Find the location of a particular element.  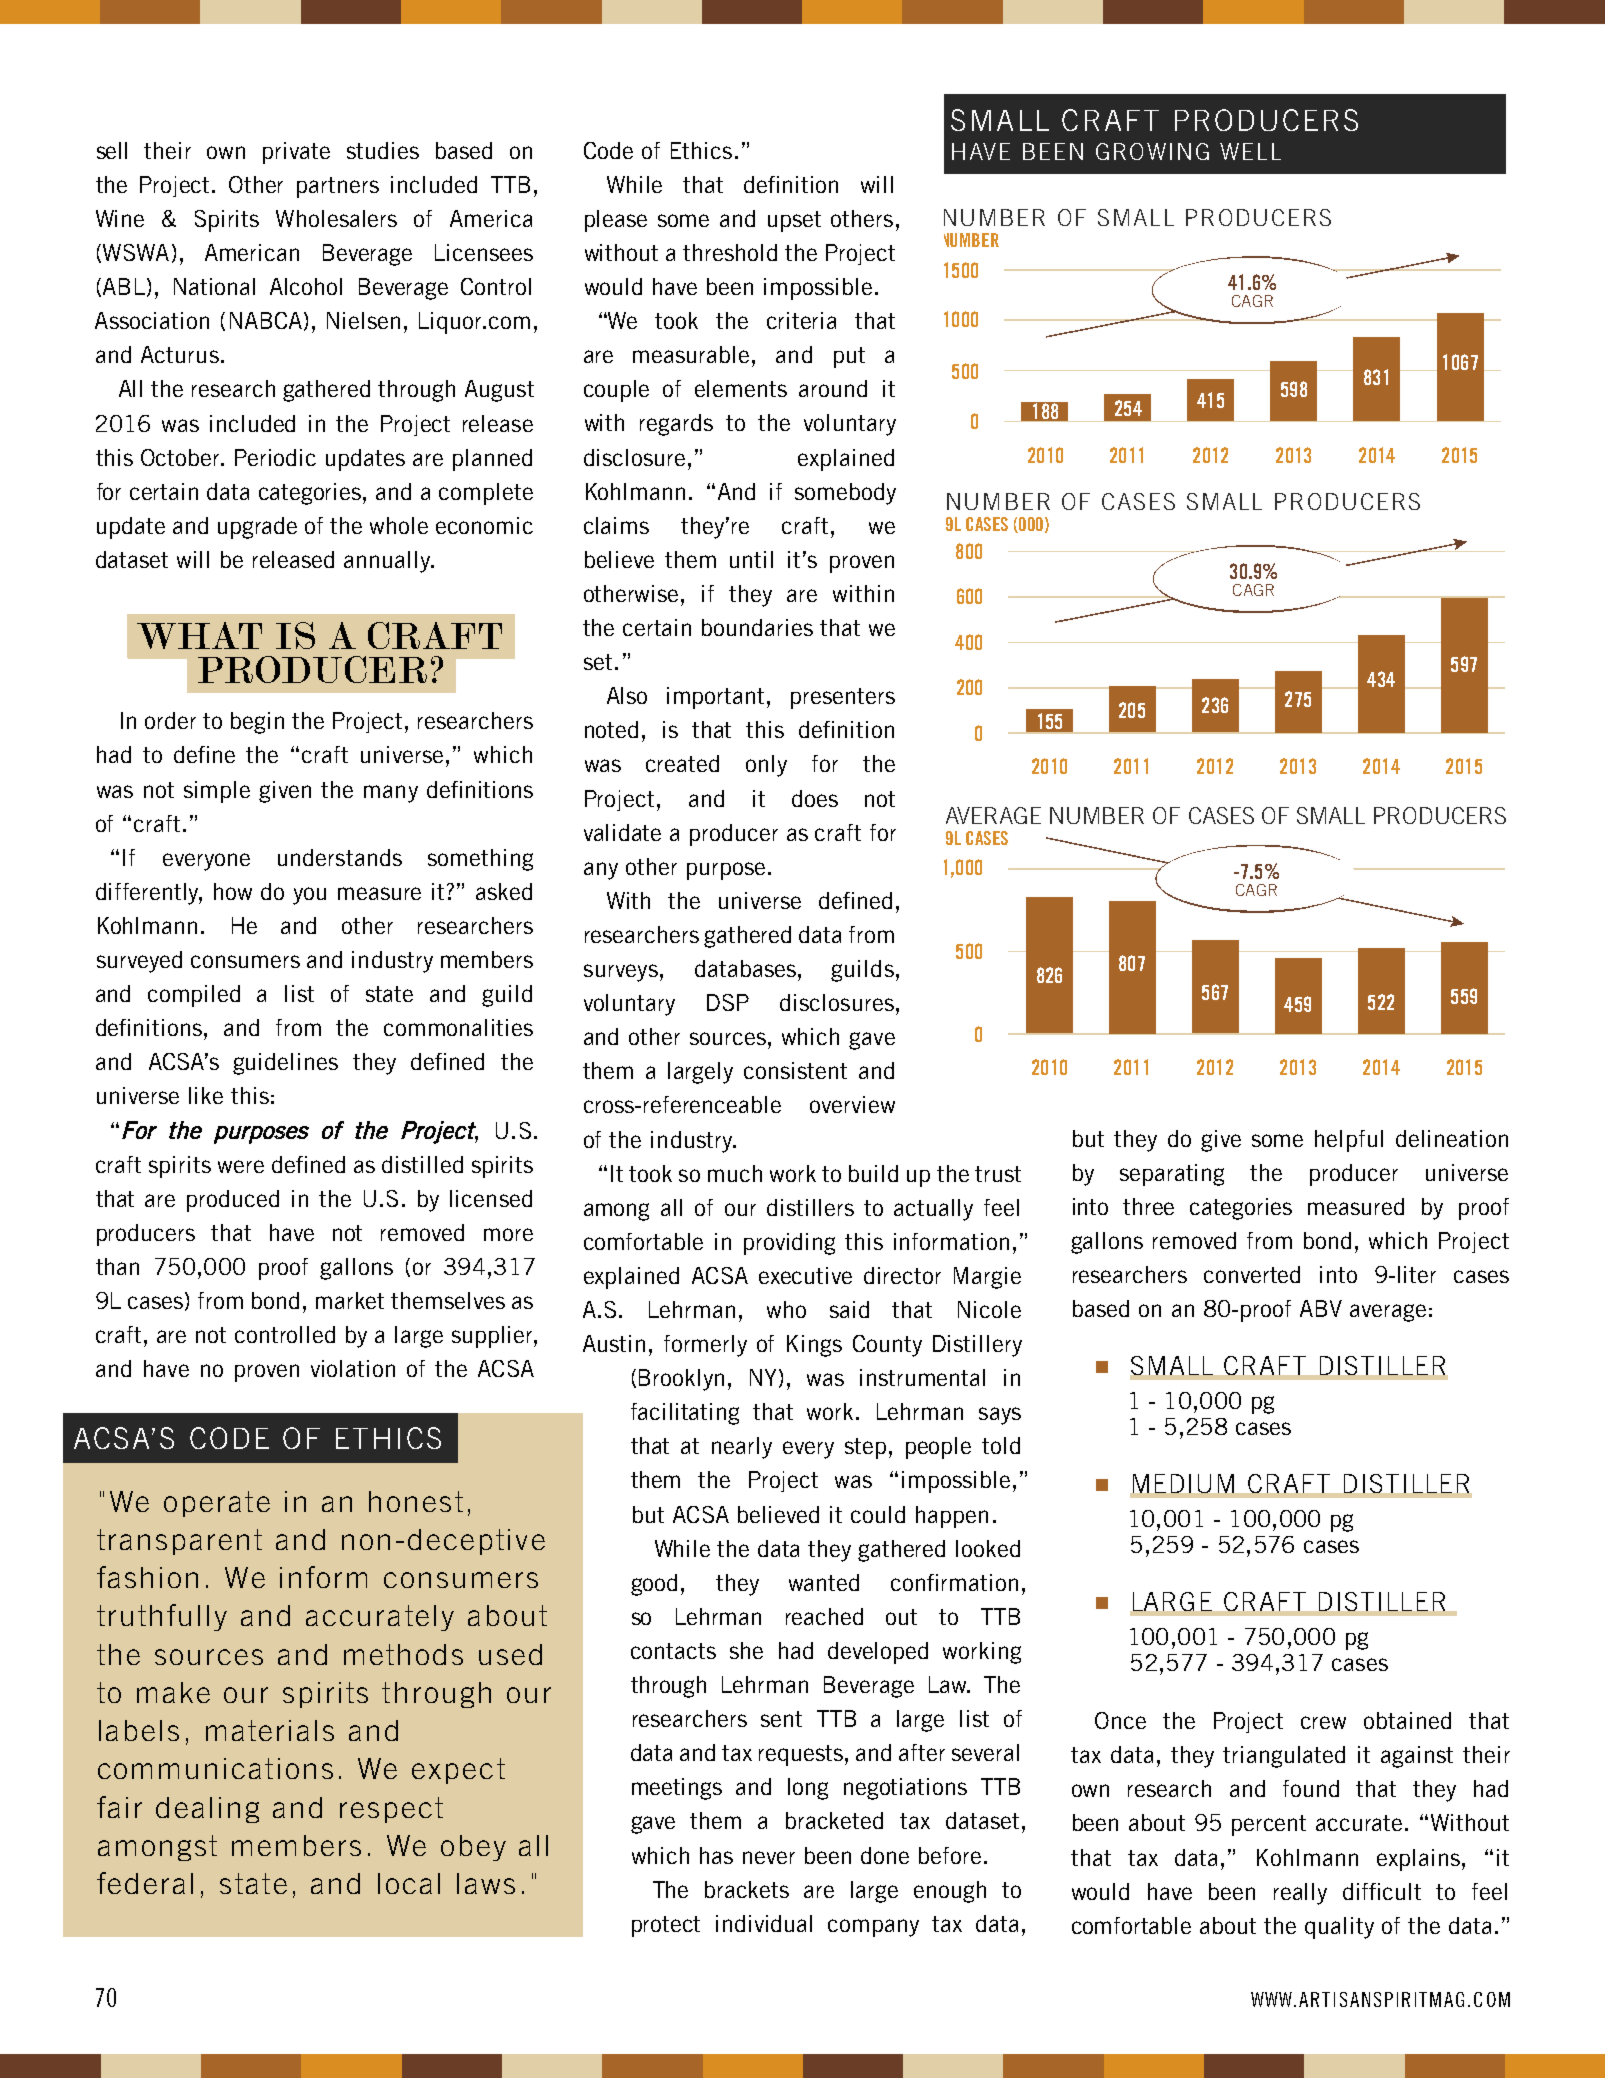

never is located at coordinates (769, 1857).
